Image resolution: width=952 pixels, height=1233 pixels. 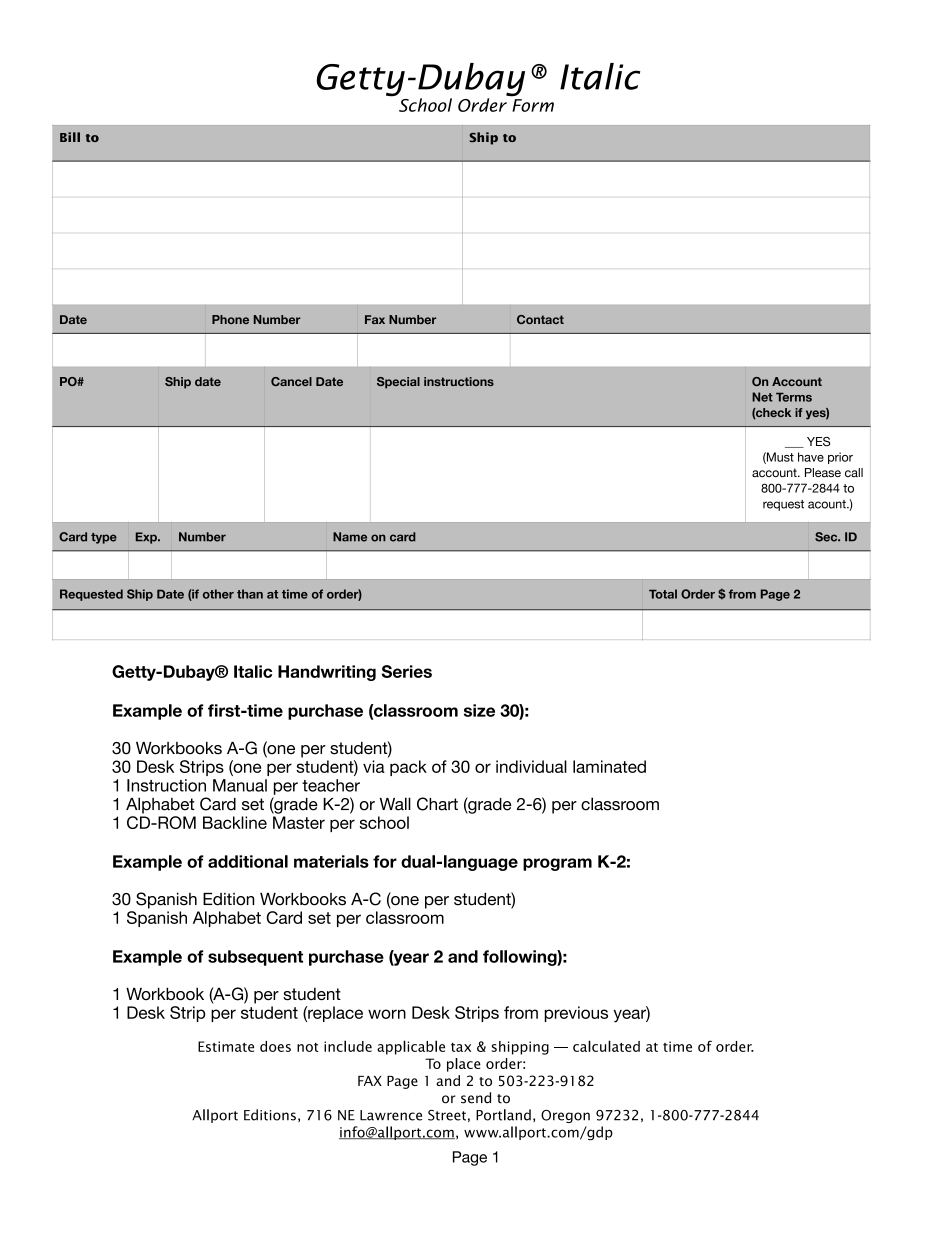 What do you see at coordinates (226, 1046) in the screenshot?
I see `Estimate` at bounding box center [226, 1046].
